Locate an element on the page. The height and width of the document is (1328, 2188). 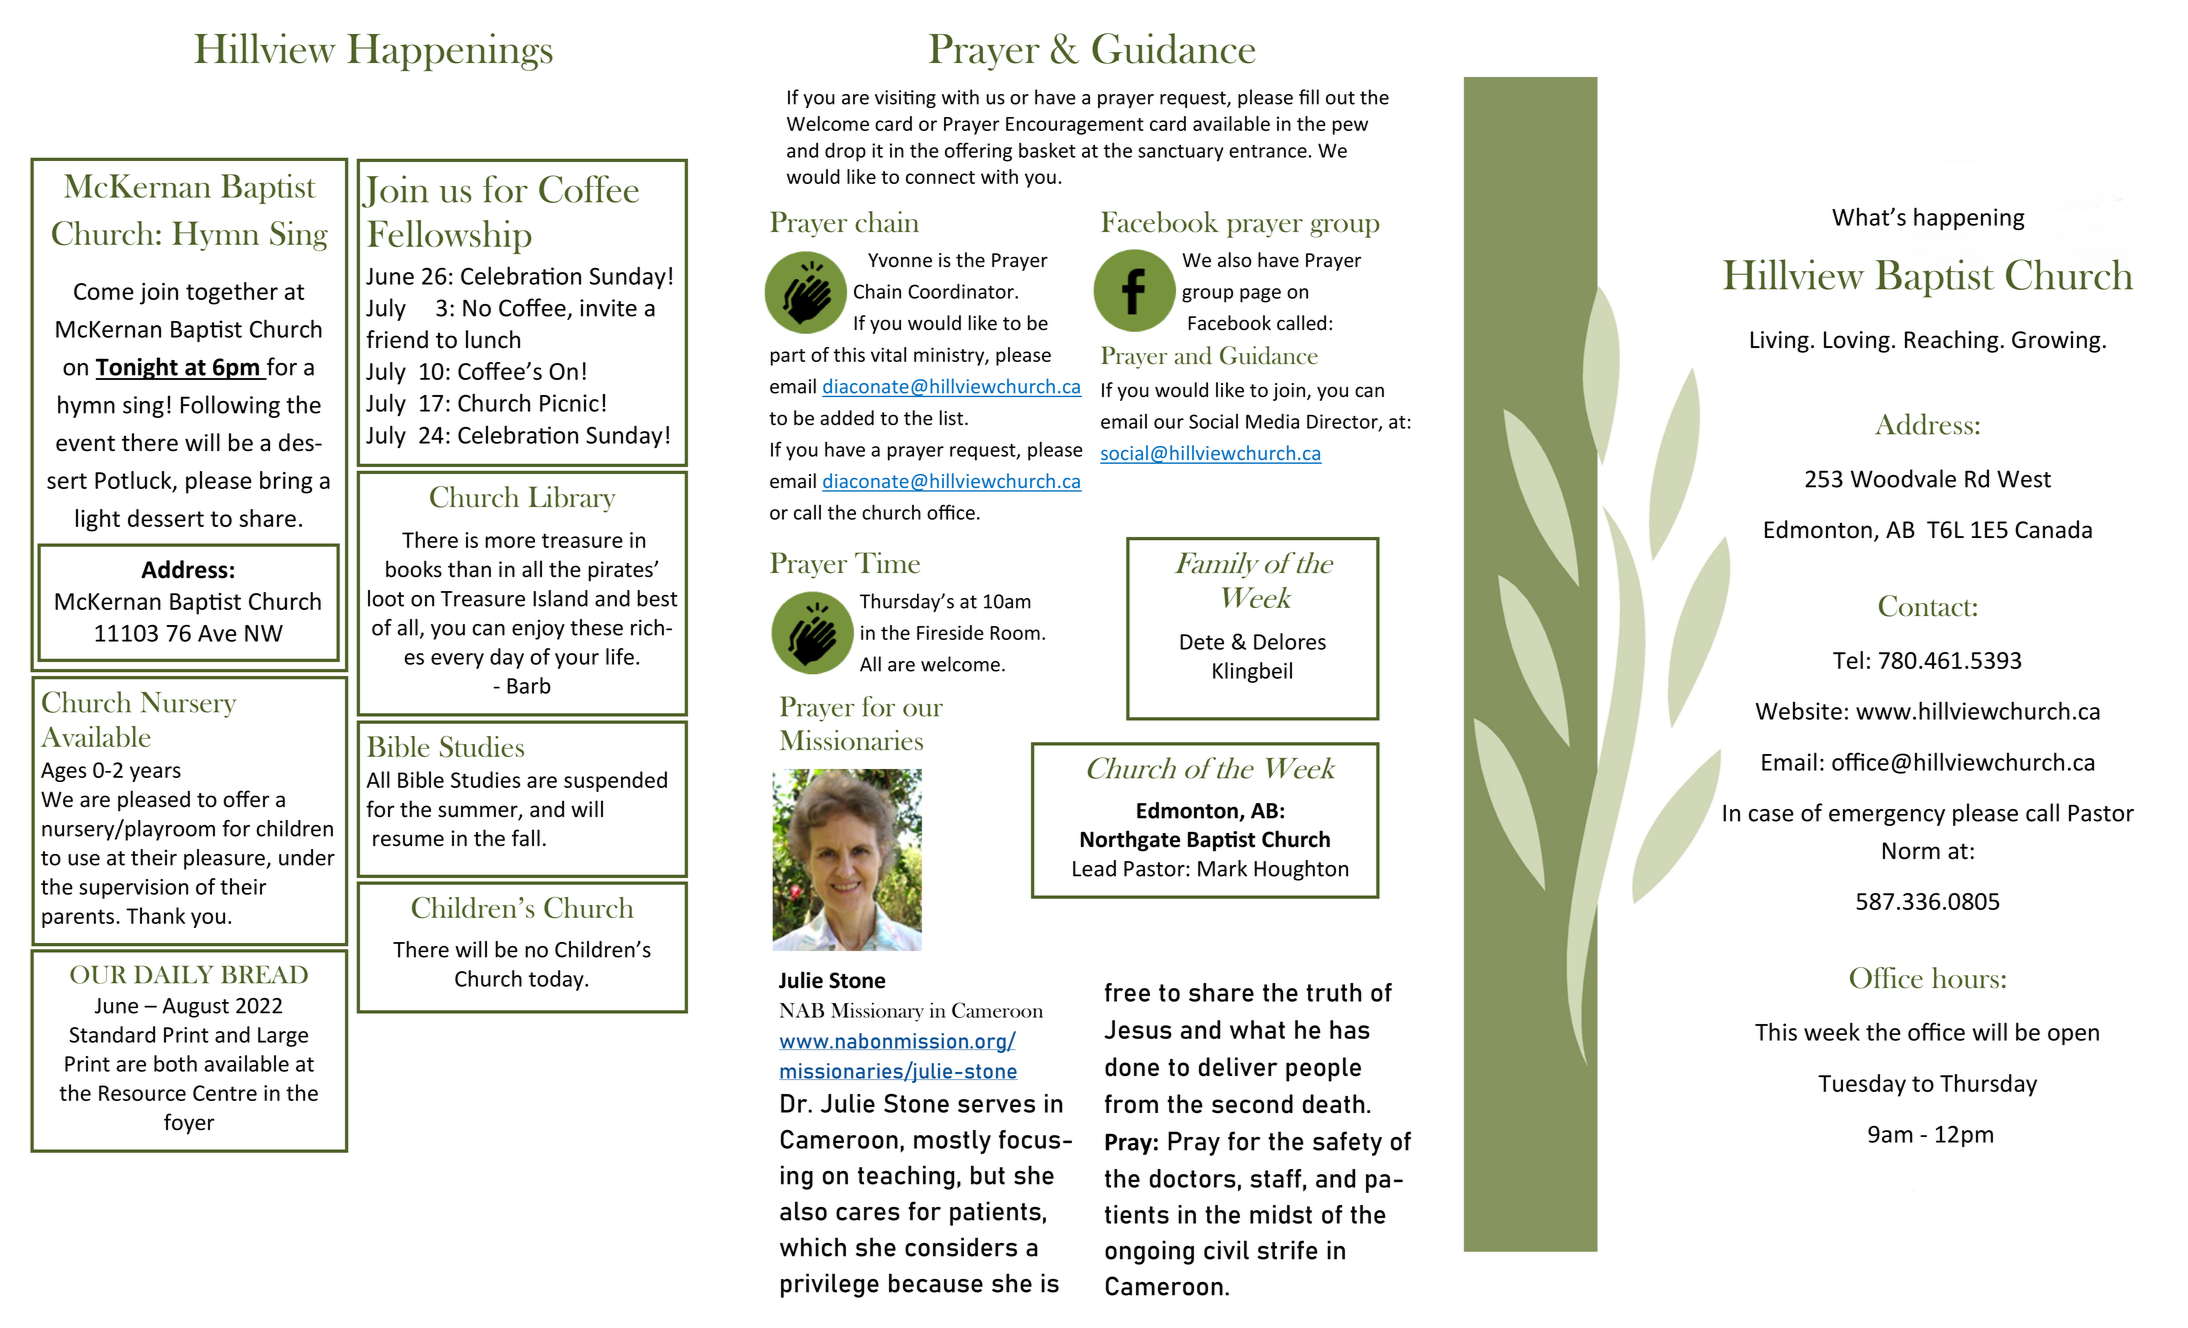
Following is located at coordinates (230, 406).
